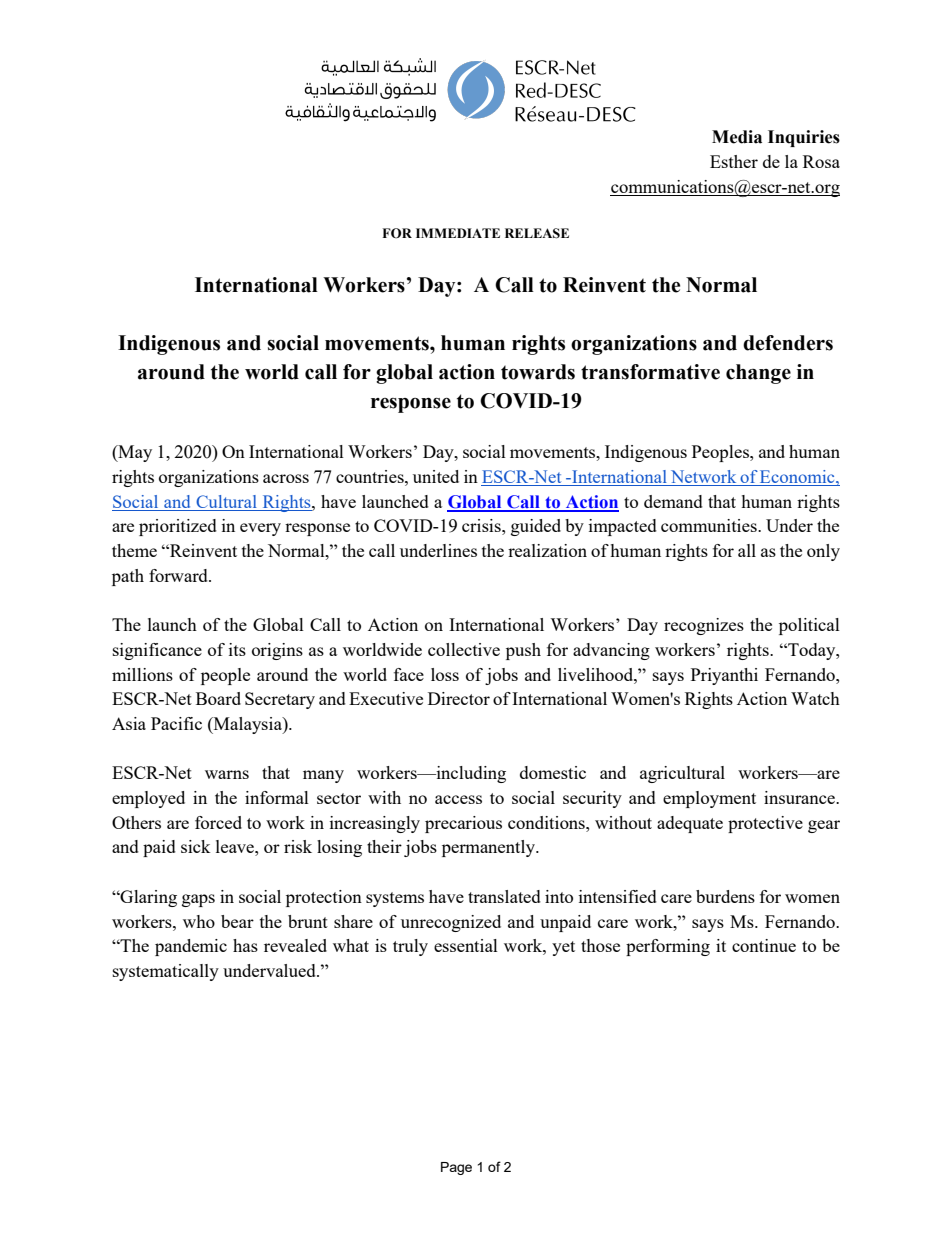 Image resolution: width=952 pixels, height=1233 pixels. I want to click on Inquiries, so click(804, 138).
